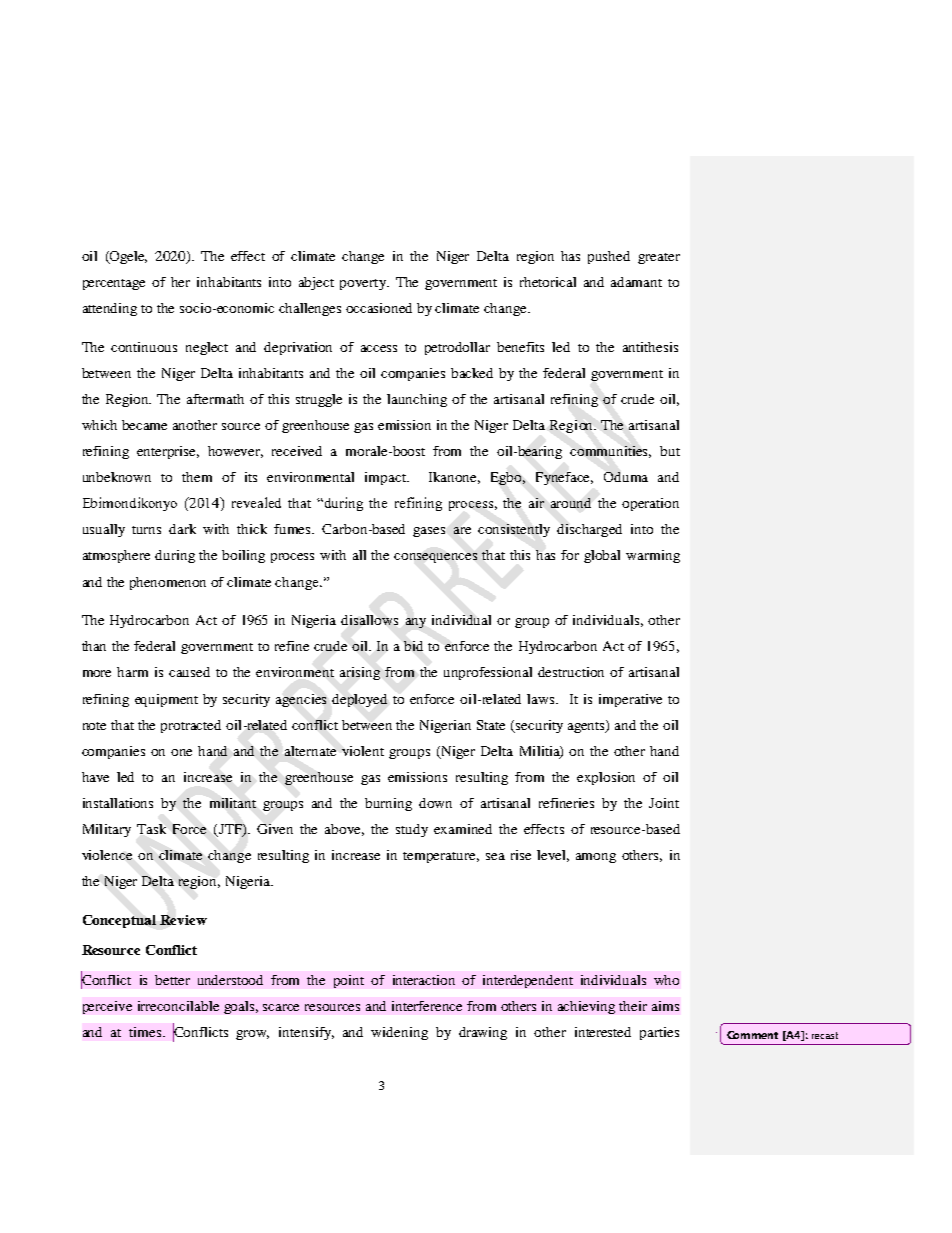  I want to click on irreconcilable, so click(178, 1006).
